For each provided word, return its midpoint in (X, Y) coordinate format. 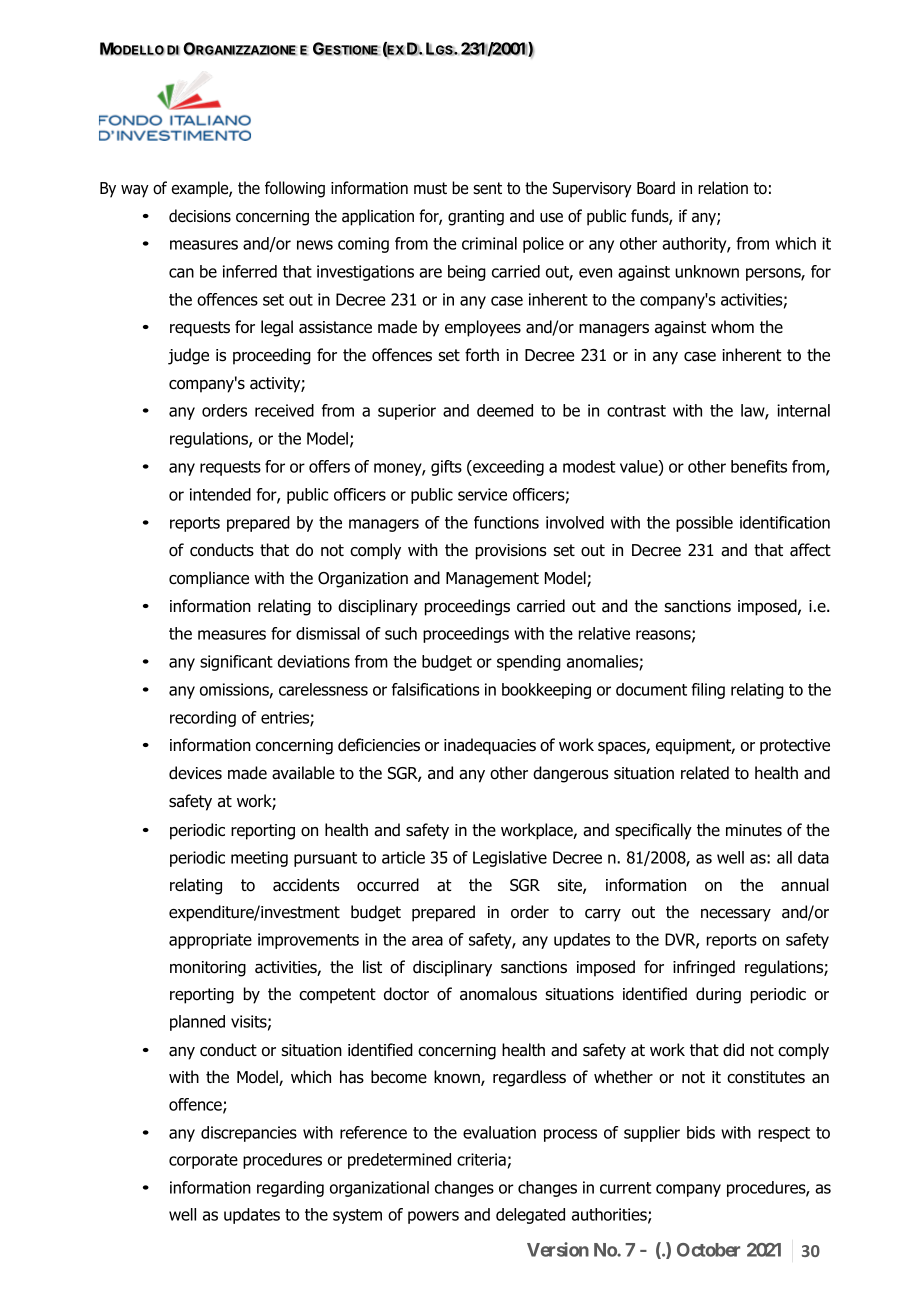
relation (723, 188)
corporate (203, 1161)
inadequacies (490, 746)
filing (708, 691)
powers (433, 1217)
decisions (200, 216)
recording (203, 719)
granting (476, 218)
